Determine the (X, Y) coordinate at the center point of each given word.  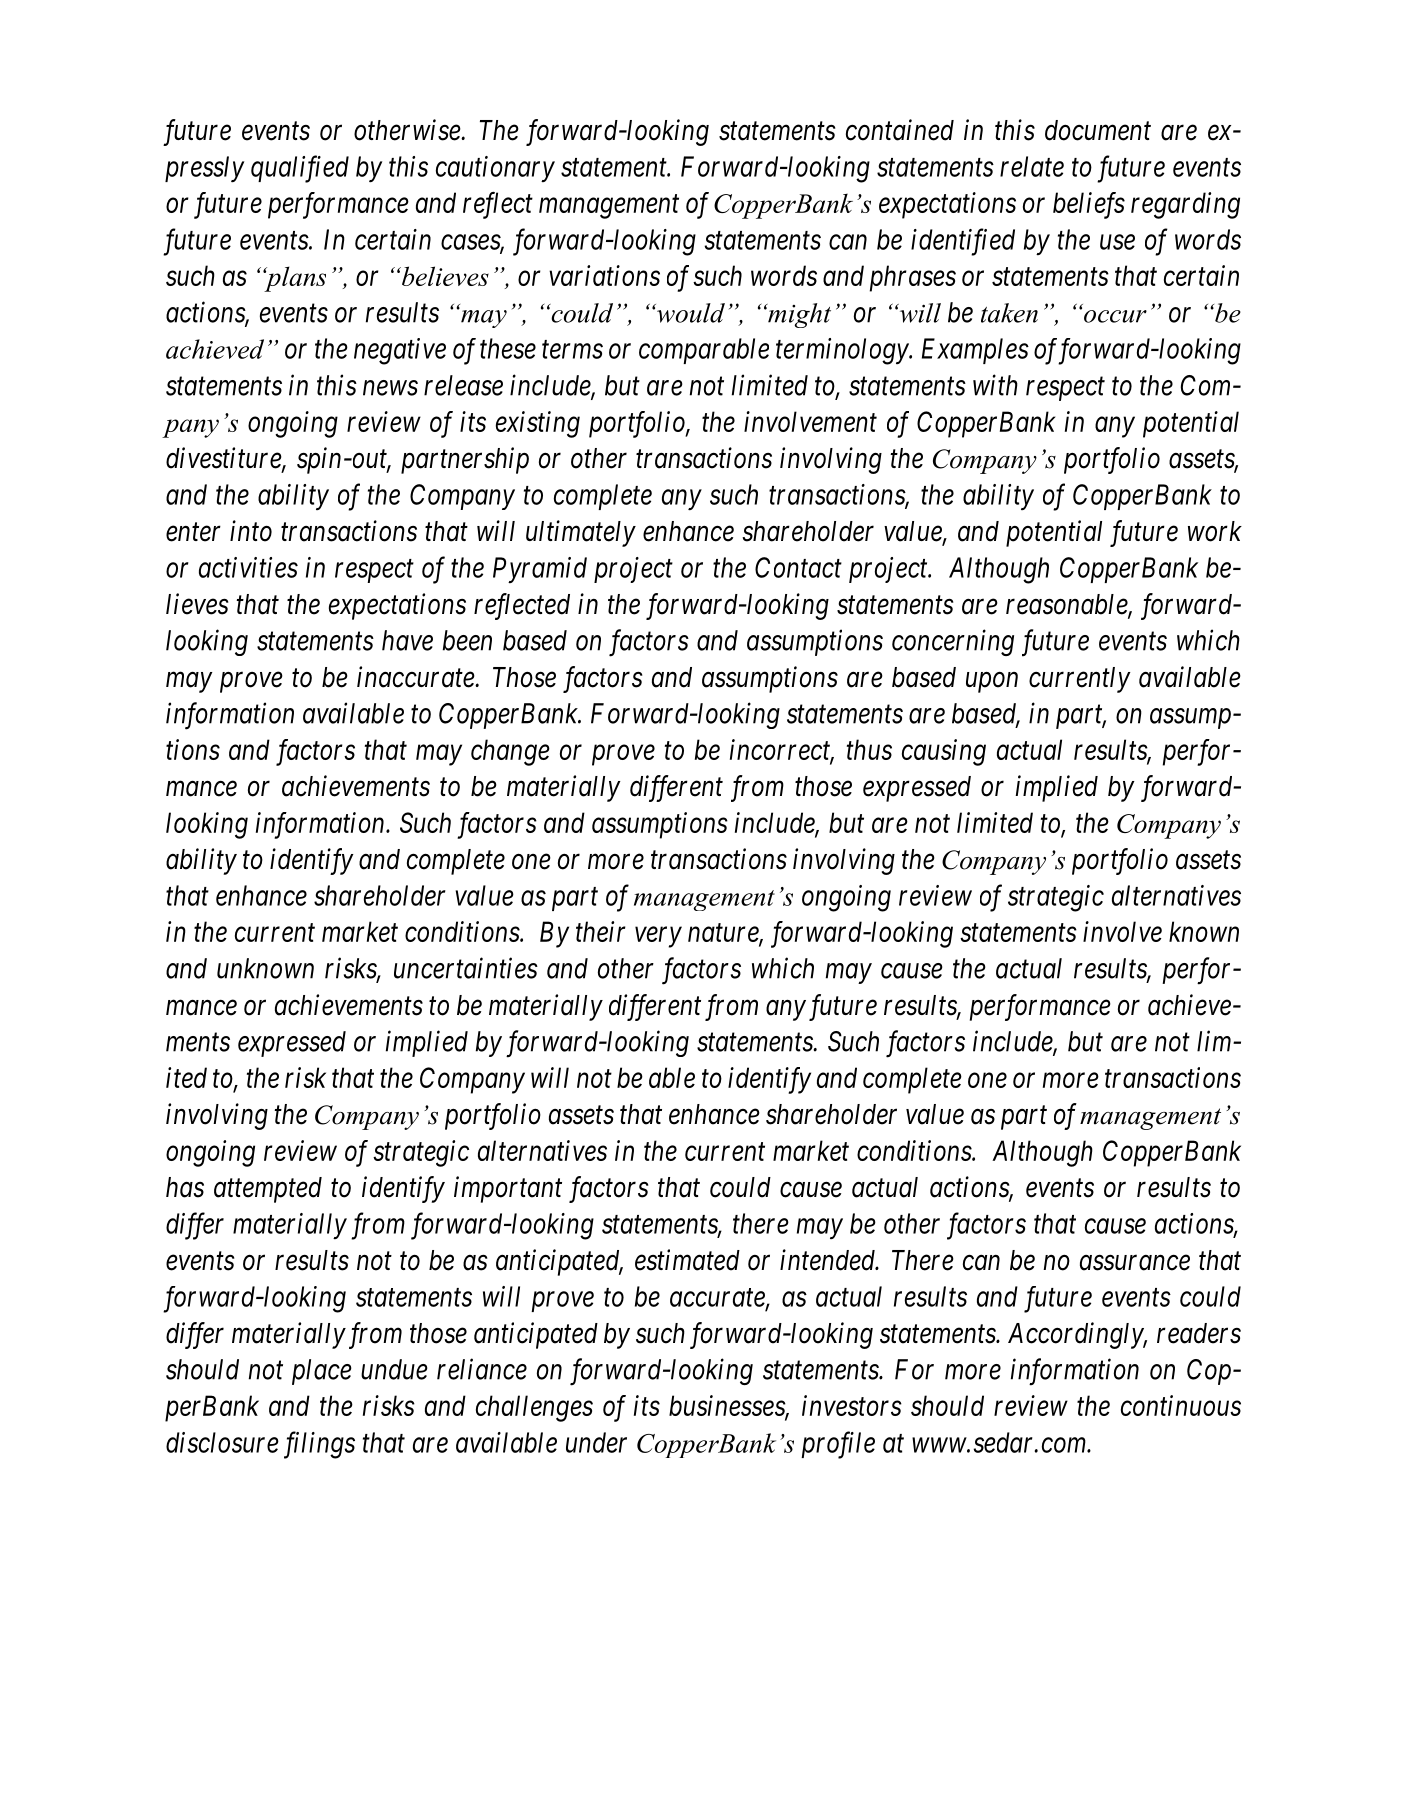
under (596, 1442)
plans (294, 279)
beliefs (1089, 205)
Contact (798, 567)
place (322, 1372)
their (601, 931)
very (658, 937)
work (1215, 531)
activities (248, 567)
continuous (1181, 1405)
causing (944, 752)
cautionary (495, 169)
